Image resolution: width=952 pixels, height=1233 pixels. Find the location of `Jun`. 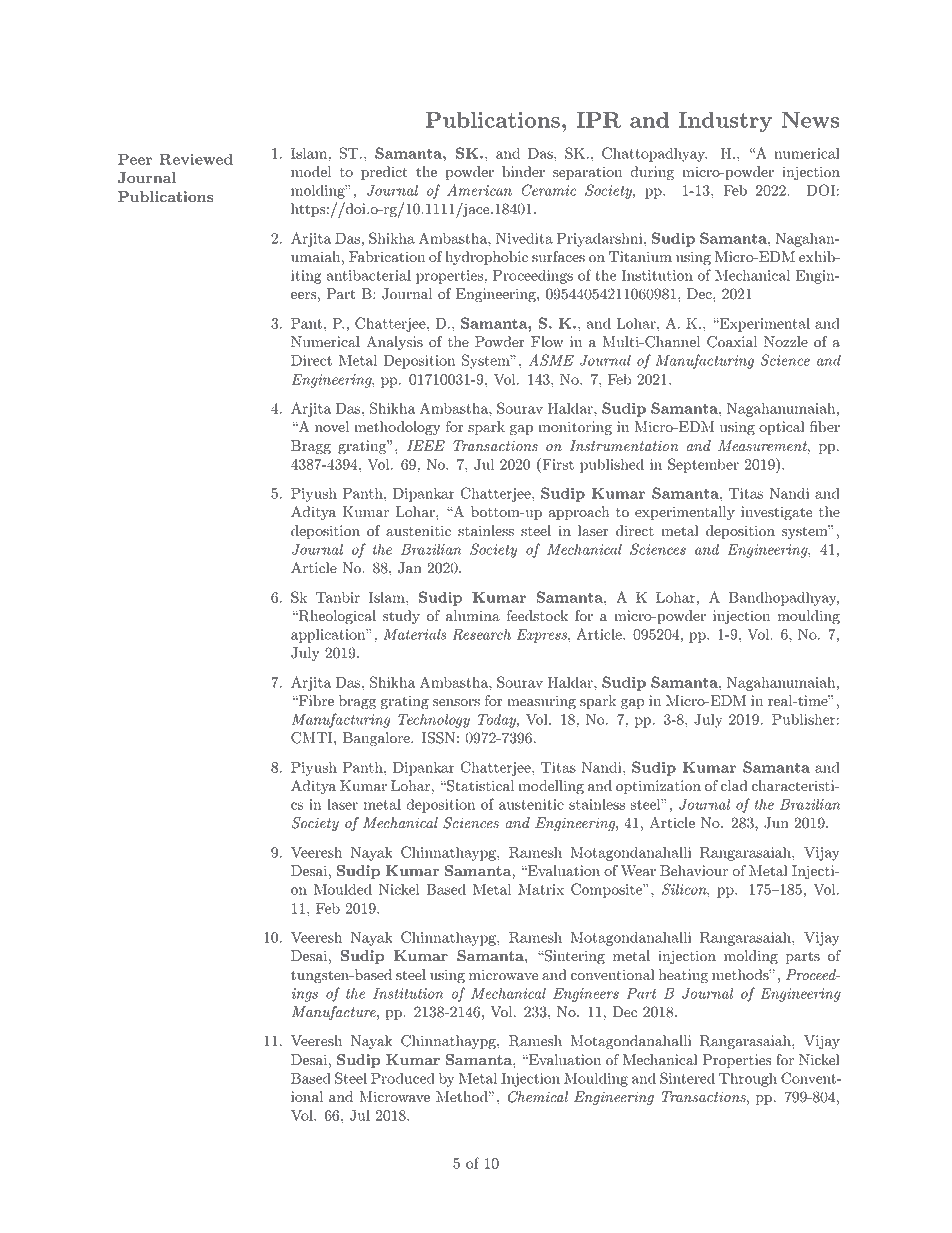

Jun is located at coordinates (776, 823).
